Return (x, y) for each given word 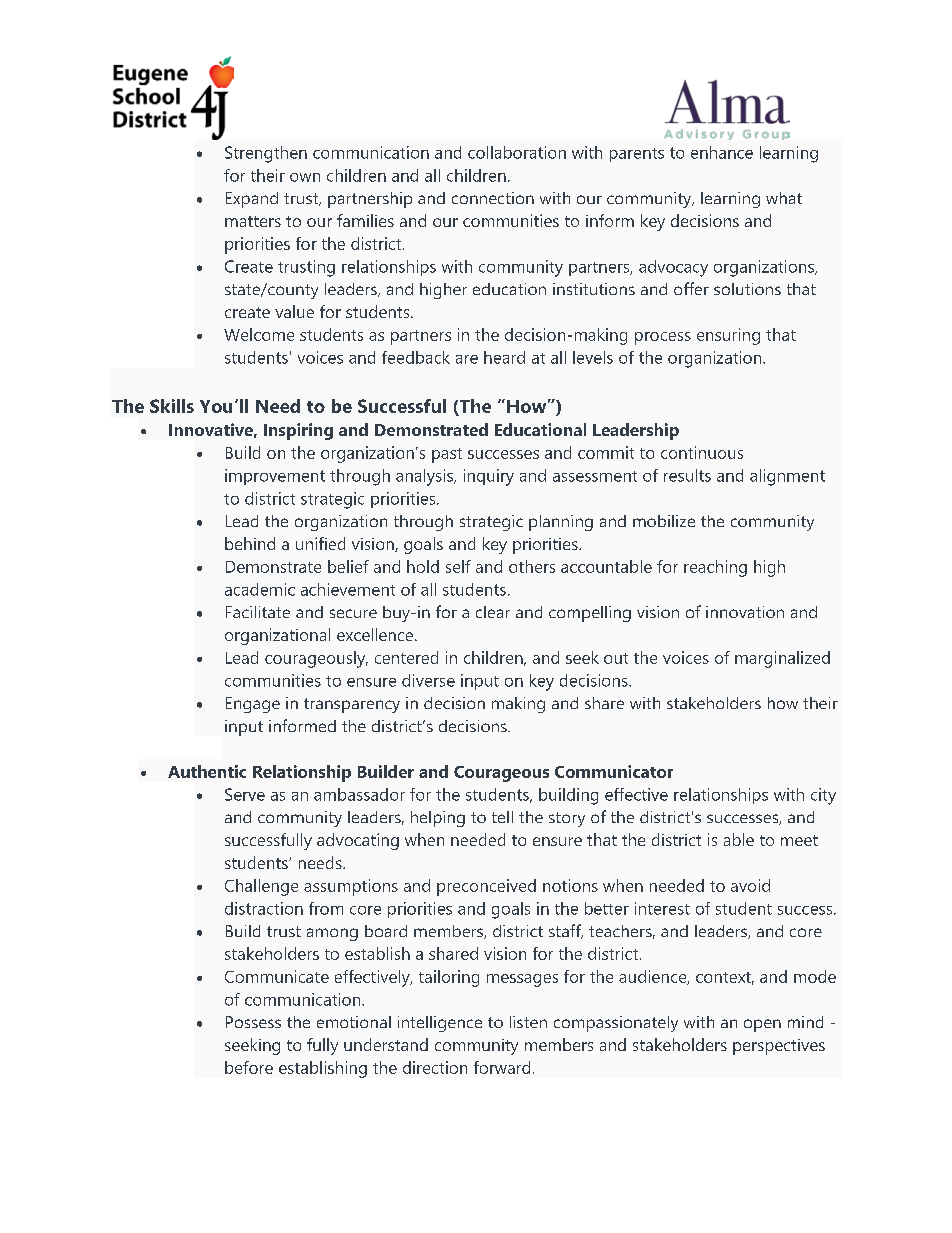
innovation (745, 612)
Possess (253, 1022)
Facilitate (258, 612)
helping (438, 819)
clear (493, 612)
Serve (245, 794)
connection (493, 198)
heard (504, 357)
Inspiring (298, 431)
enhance (722, 152)
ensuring (728, 336)
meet (799, 840)
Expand (252, 200)
